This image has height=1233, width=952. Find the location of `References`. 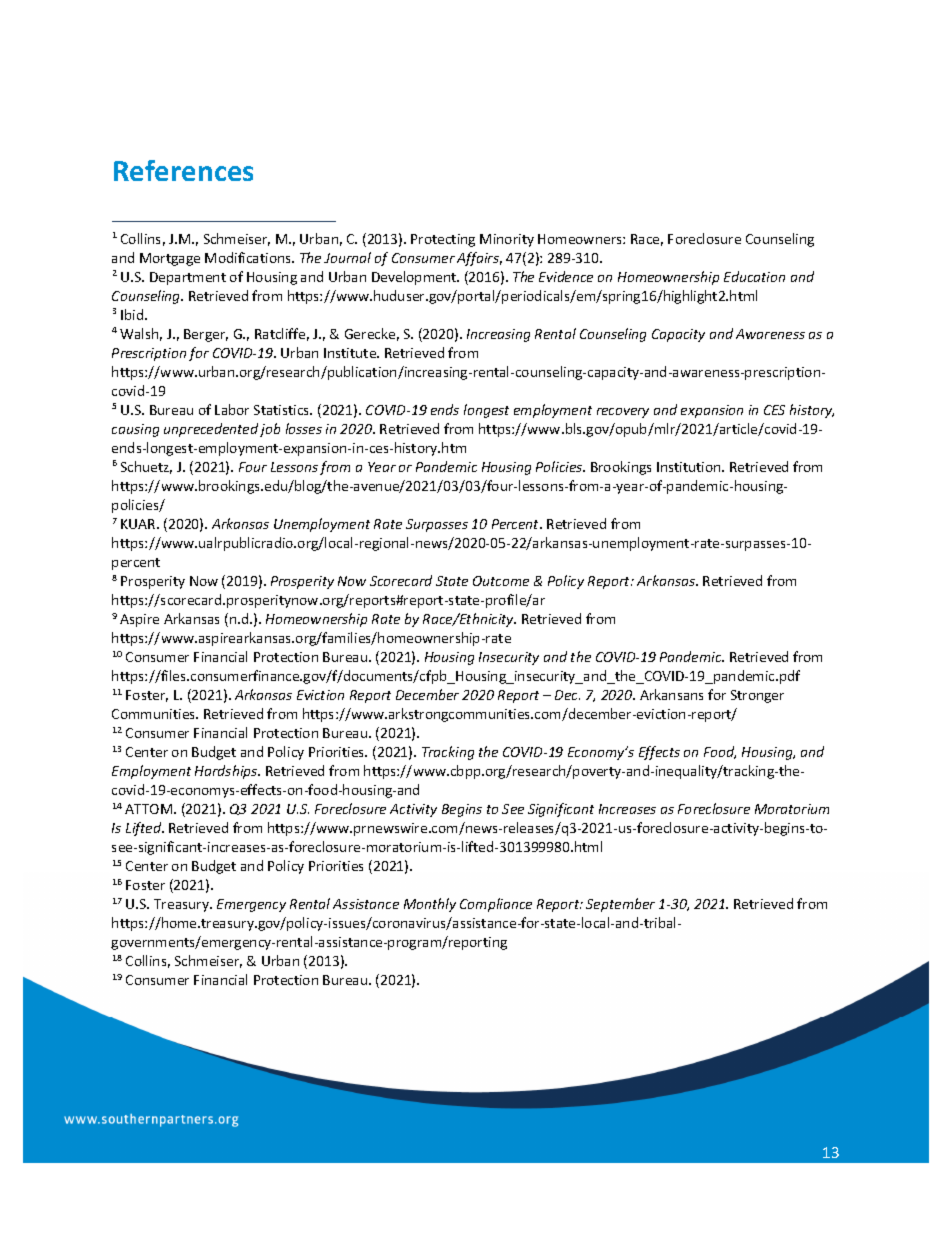

References is located at coordinates (183, 170).
